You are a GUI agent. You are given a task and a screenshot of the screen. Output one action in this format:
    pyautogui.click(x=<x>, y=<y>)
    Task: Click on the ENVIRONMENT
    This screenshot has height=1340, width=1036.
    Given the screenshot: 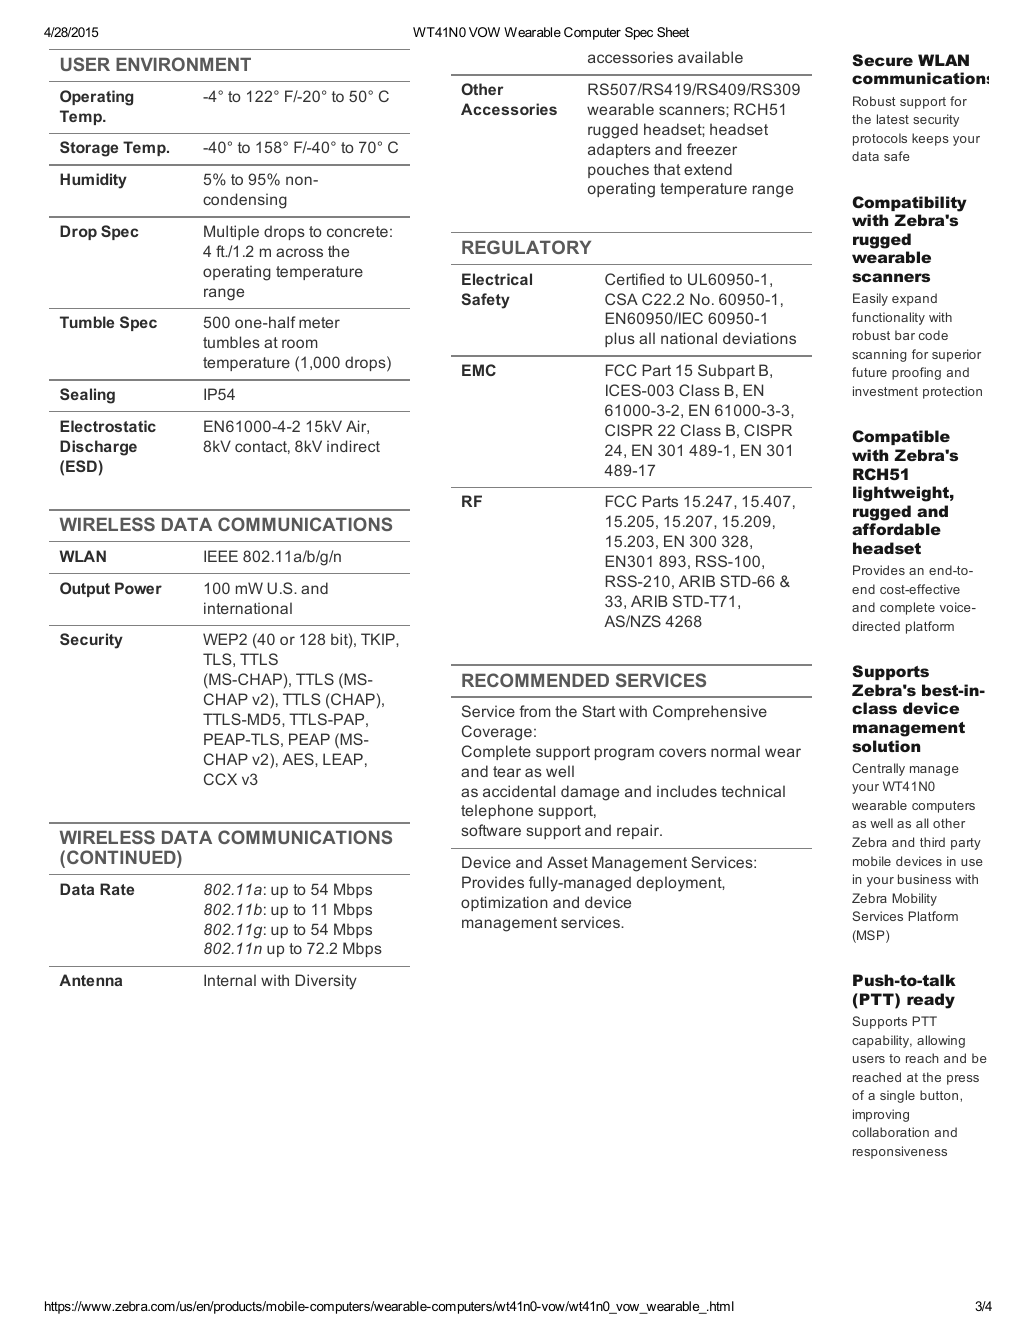 What is the action you would take?
    pyautogui.click(x=183, y=64)
